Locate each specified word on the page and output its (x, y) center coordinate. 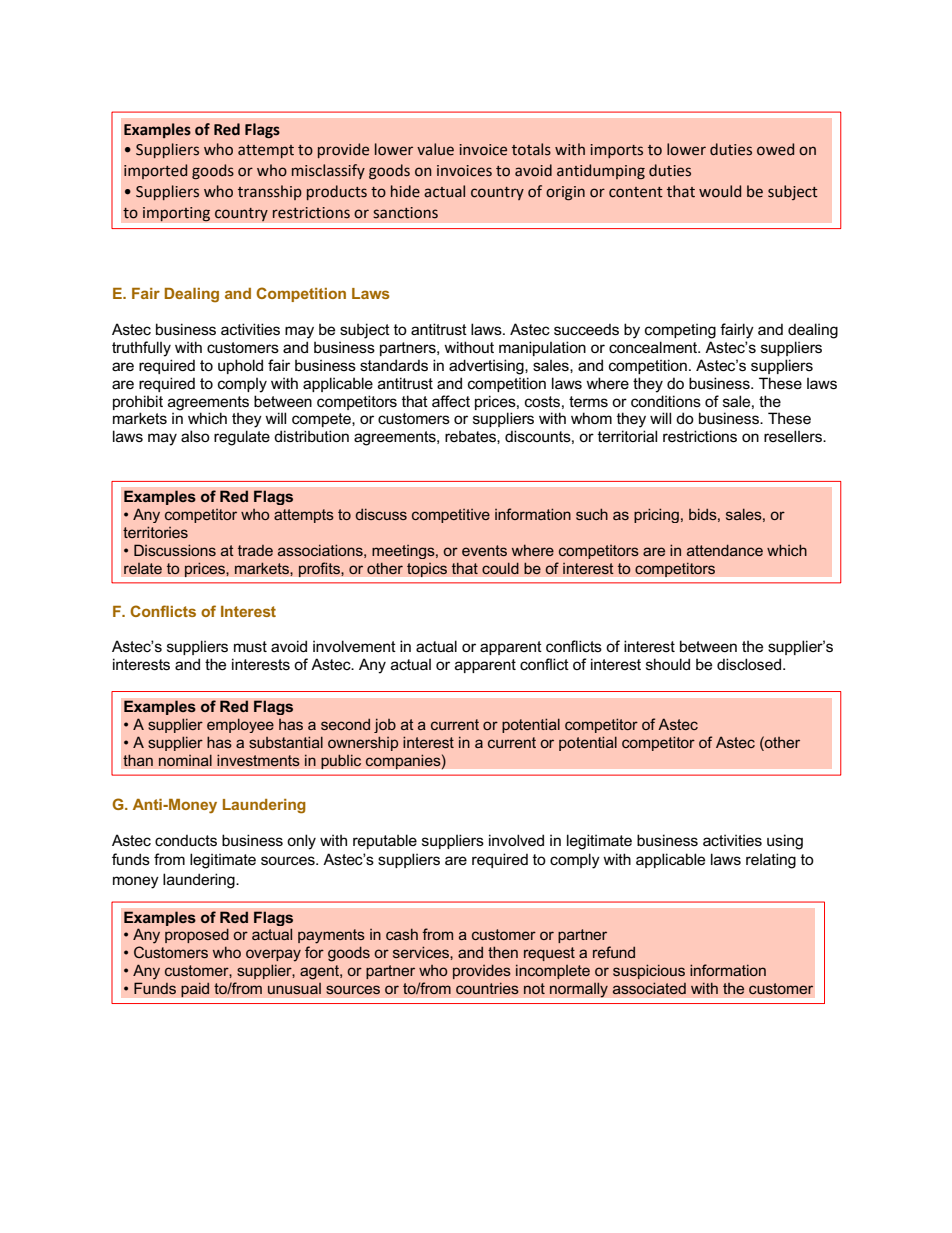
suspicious (649, 971)
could (500, 568)
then (503, 952)
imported (155, 171)
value (435, 149)
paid (195, 990)
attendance (725, 550)
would (720, 191)
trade (255, 550)
